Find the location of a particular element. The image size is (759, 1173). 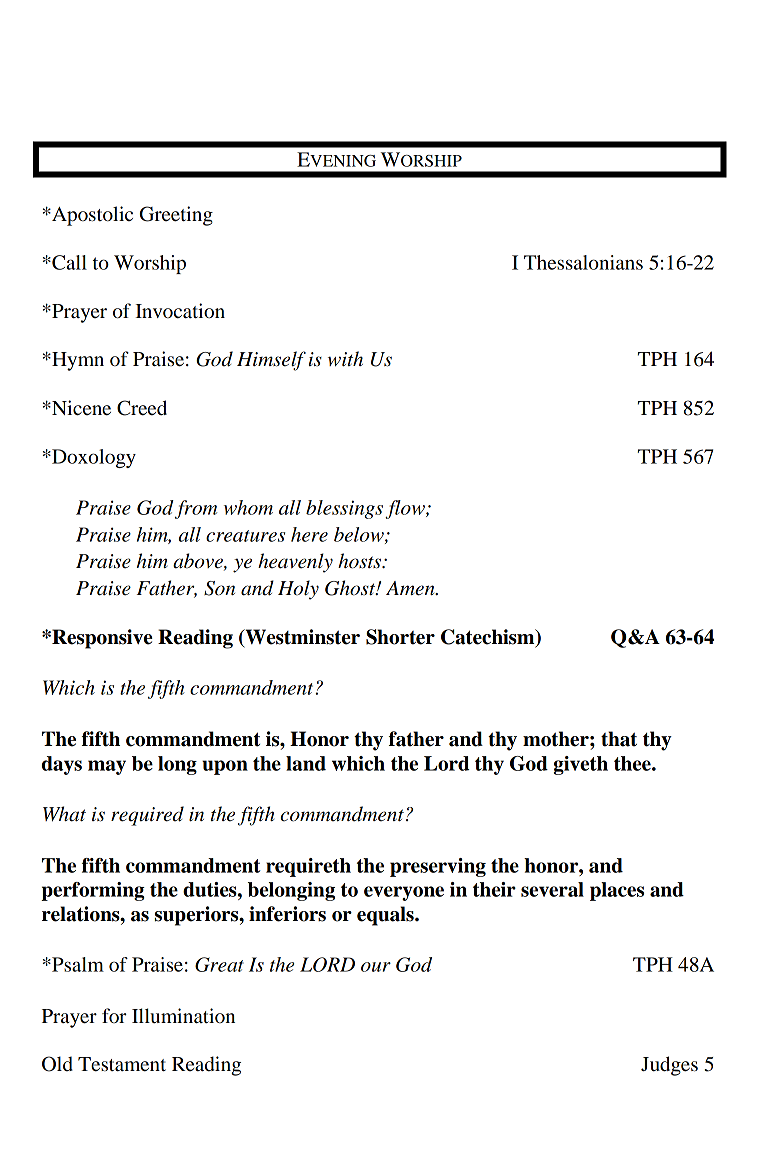

places is located at coordinates (617, 891).
